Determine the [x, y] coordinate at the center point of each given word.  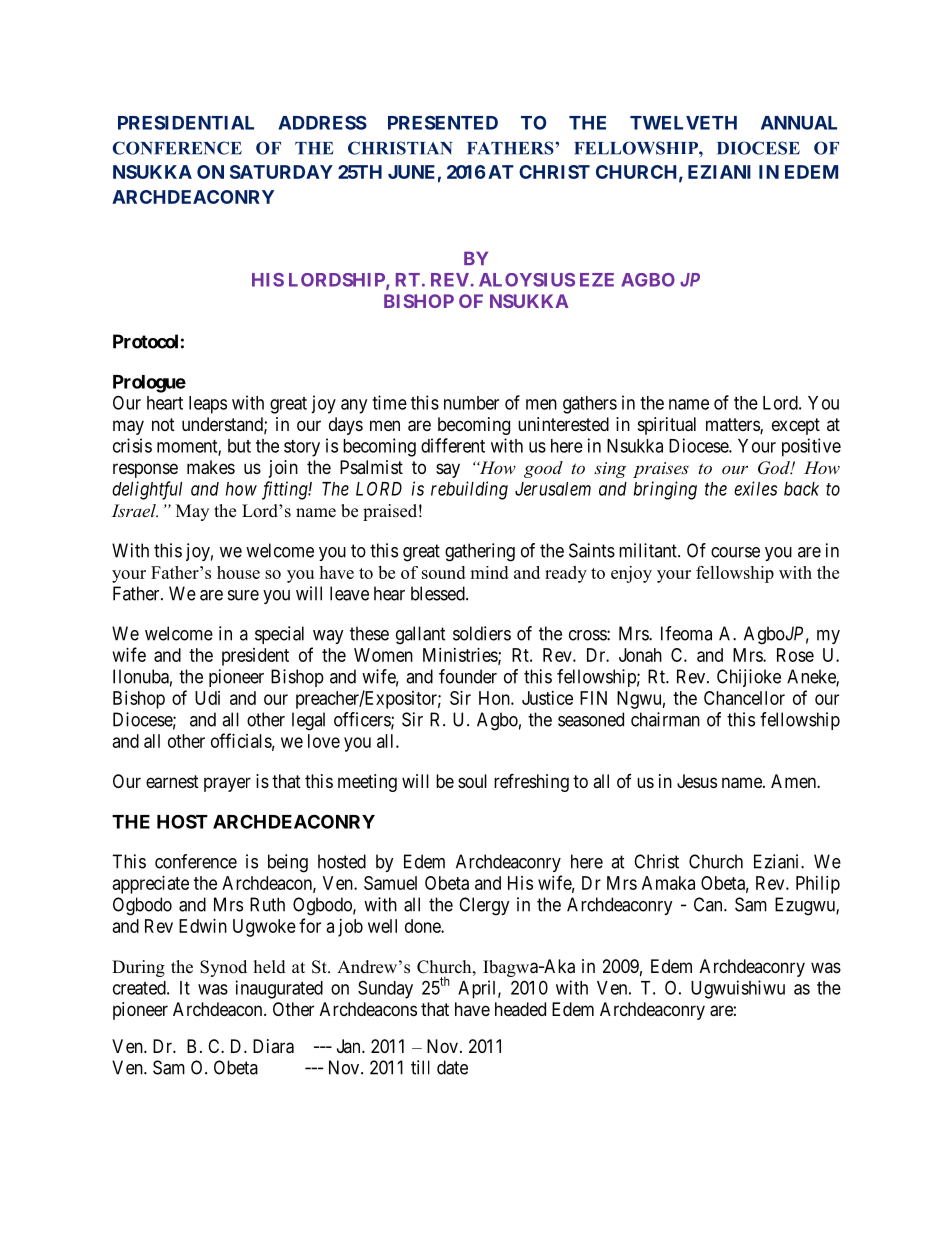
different [453, 445]
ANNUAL [799, 123]
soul [472, 781]
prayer [227, 784]
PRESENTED [443, 122]
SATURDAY [281, 172]
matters [733, 426]
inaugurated [279, 989]
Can [709, 904]
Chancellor [744, 698]
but [239, 446]
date [452, 1067]
